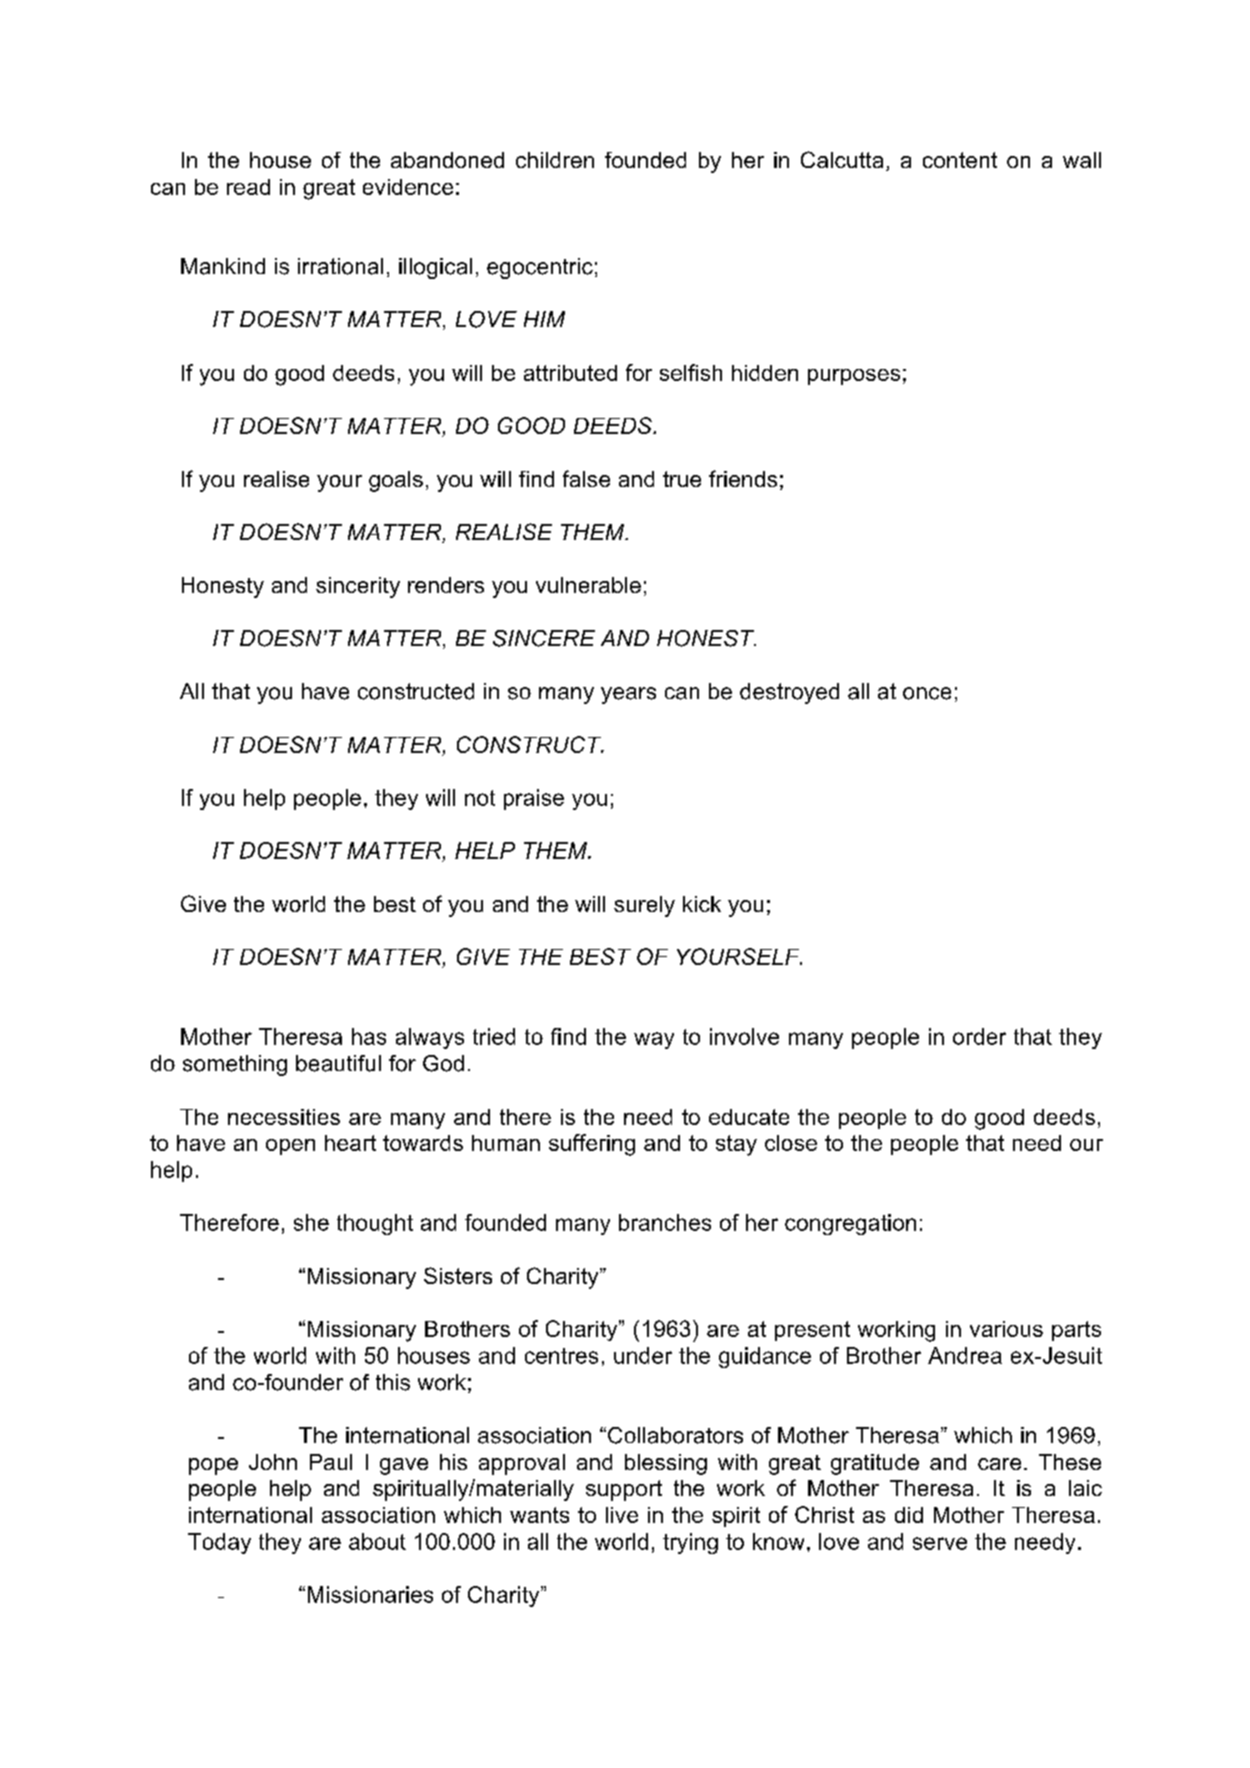 This document has width=1250, height=1768. I want to click on she, so click(311, 1222).
